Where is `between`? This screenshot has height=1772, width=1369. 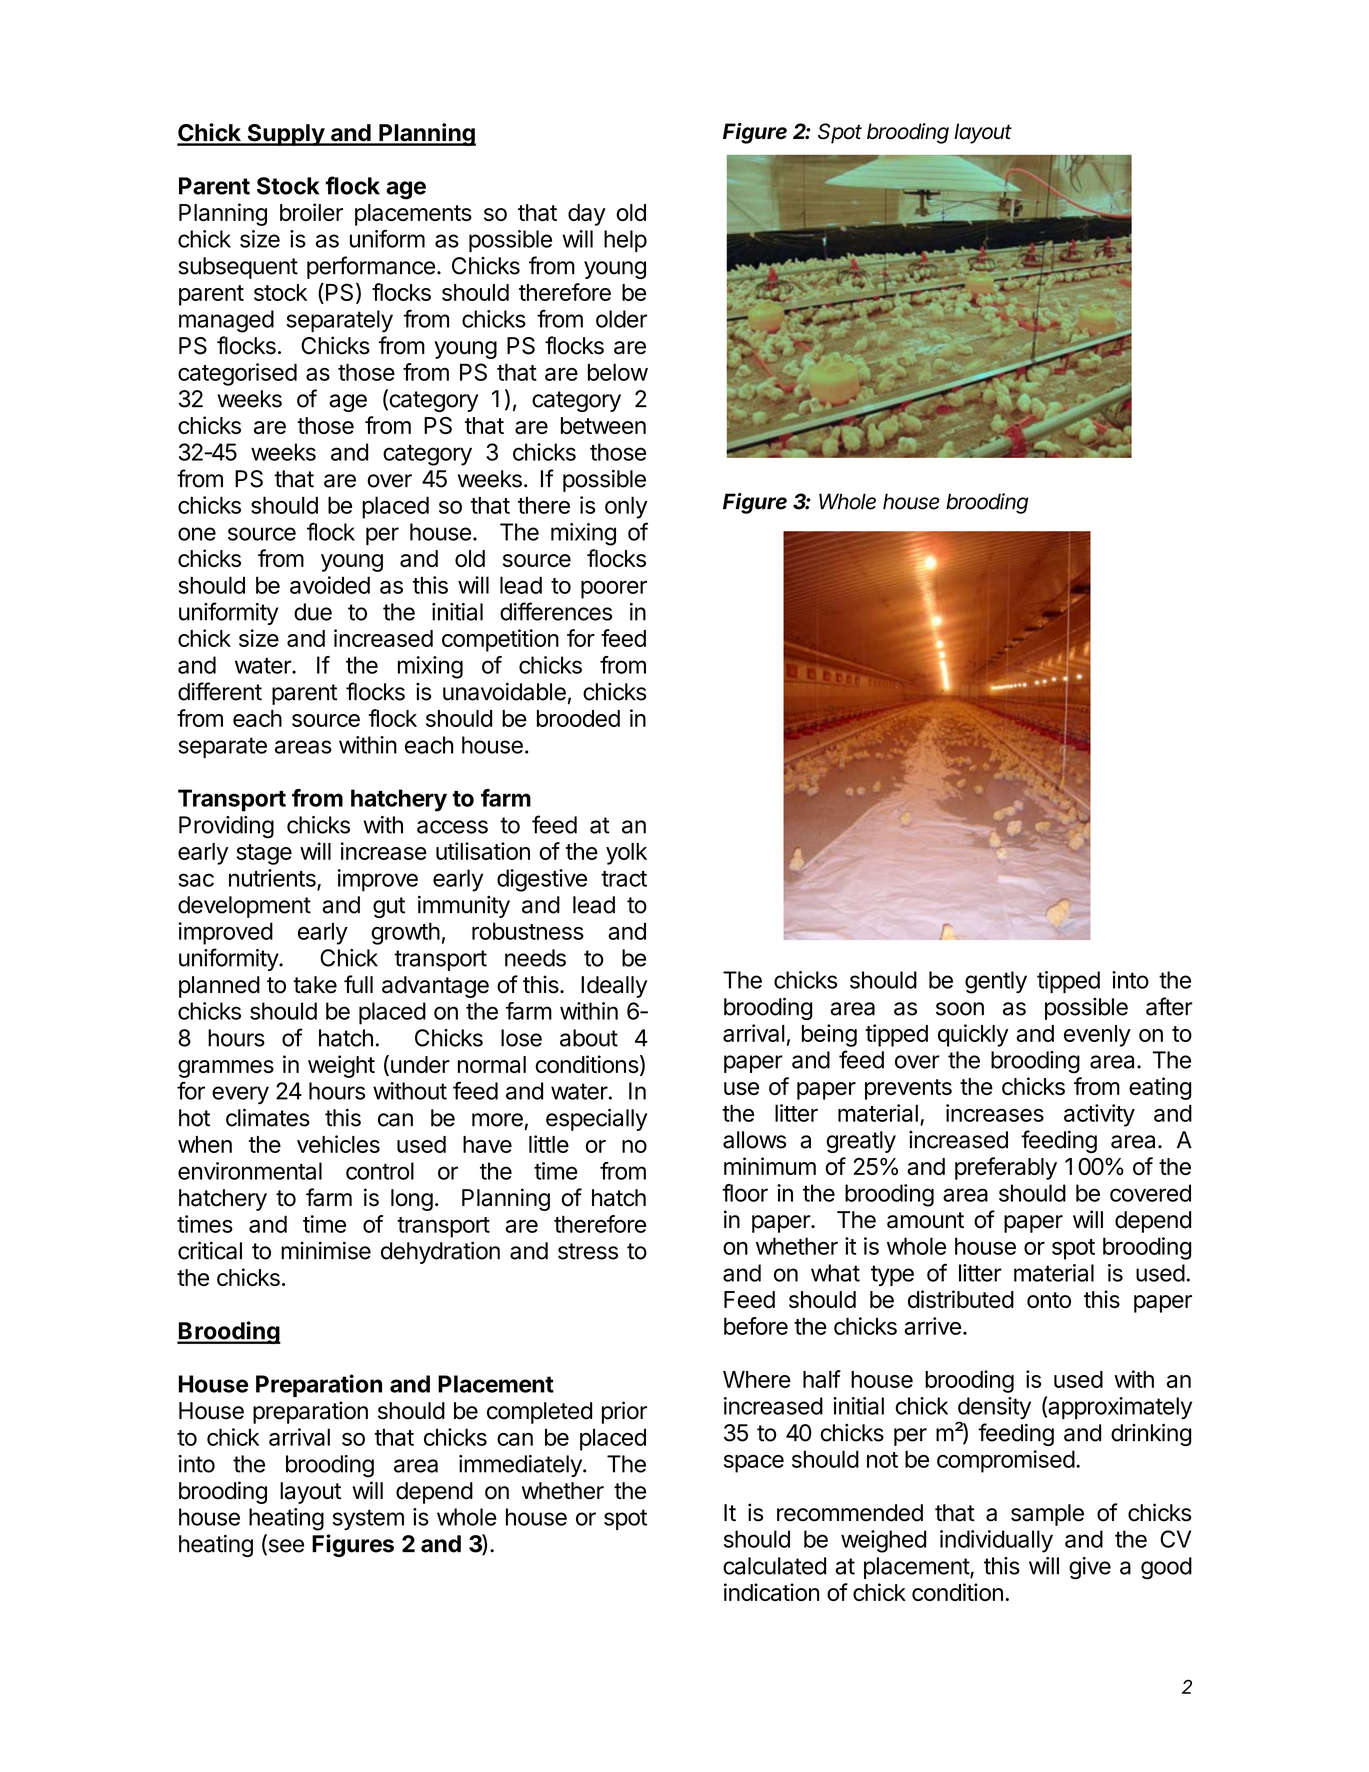
between is located at coordinates (603, 425).
